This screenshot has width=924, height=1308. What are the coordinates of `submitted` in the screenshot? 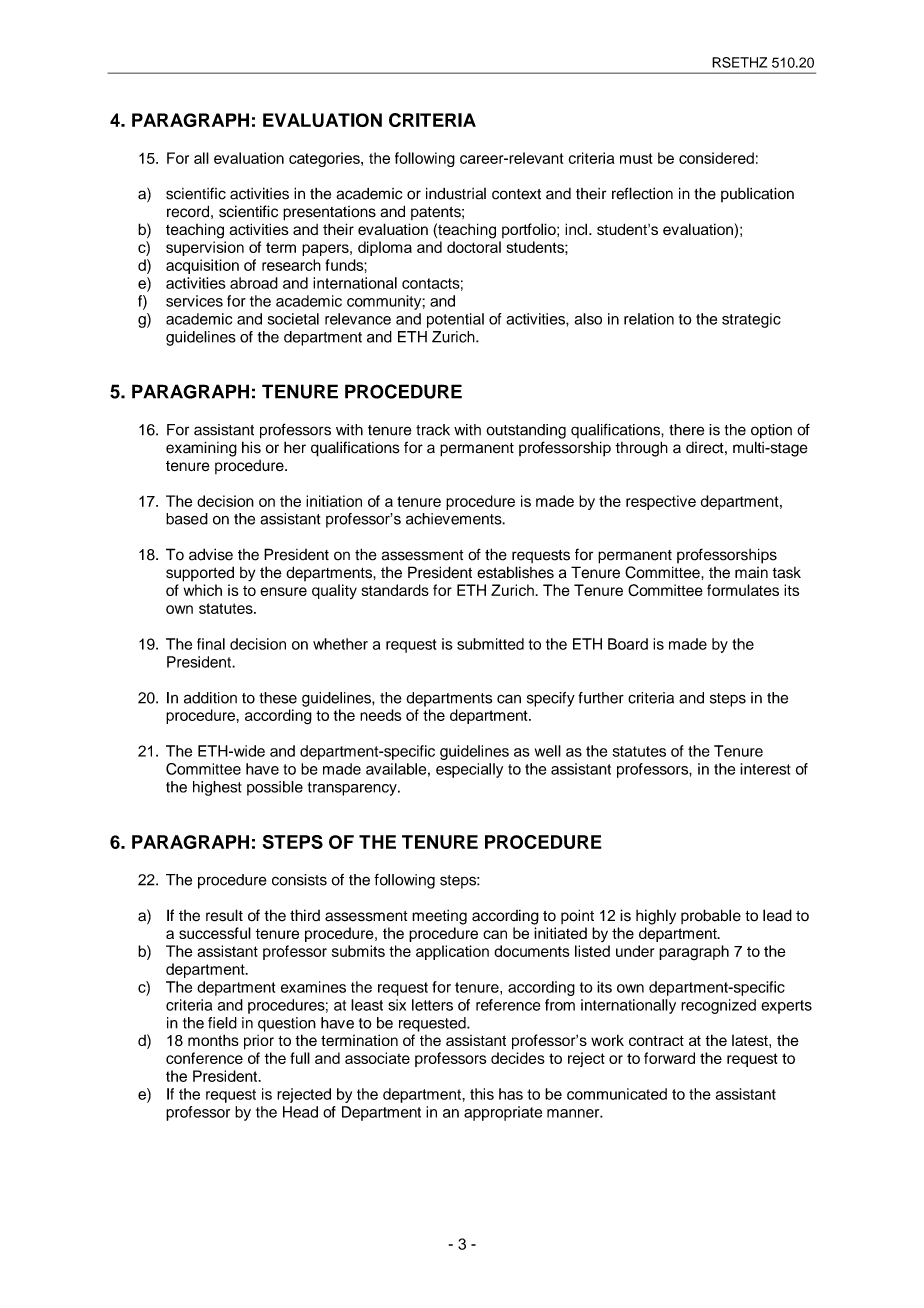 It's located at (490, 644).
